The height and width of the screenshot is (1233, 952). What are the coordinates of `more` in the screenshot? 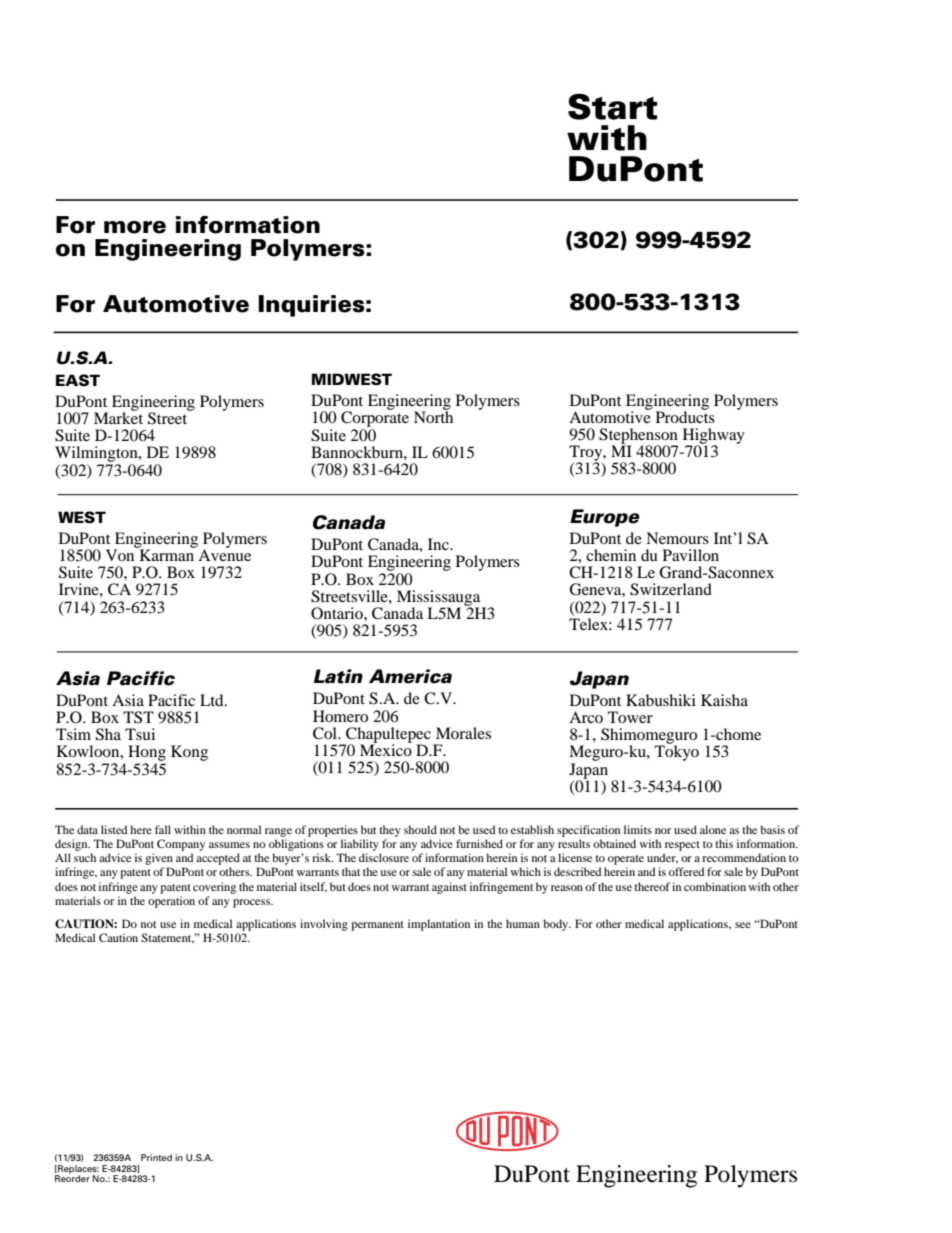 It's located at (135, 227).
